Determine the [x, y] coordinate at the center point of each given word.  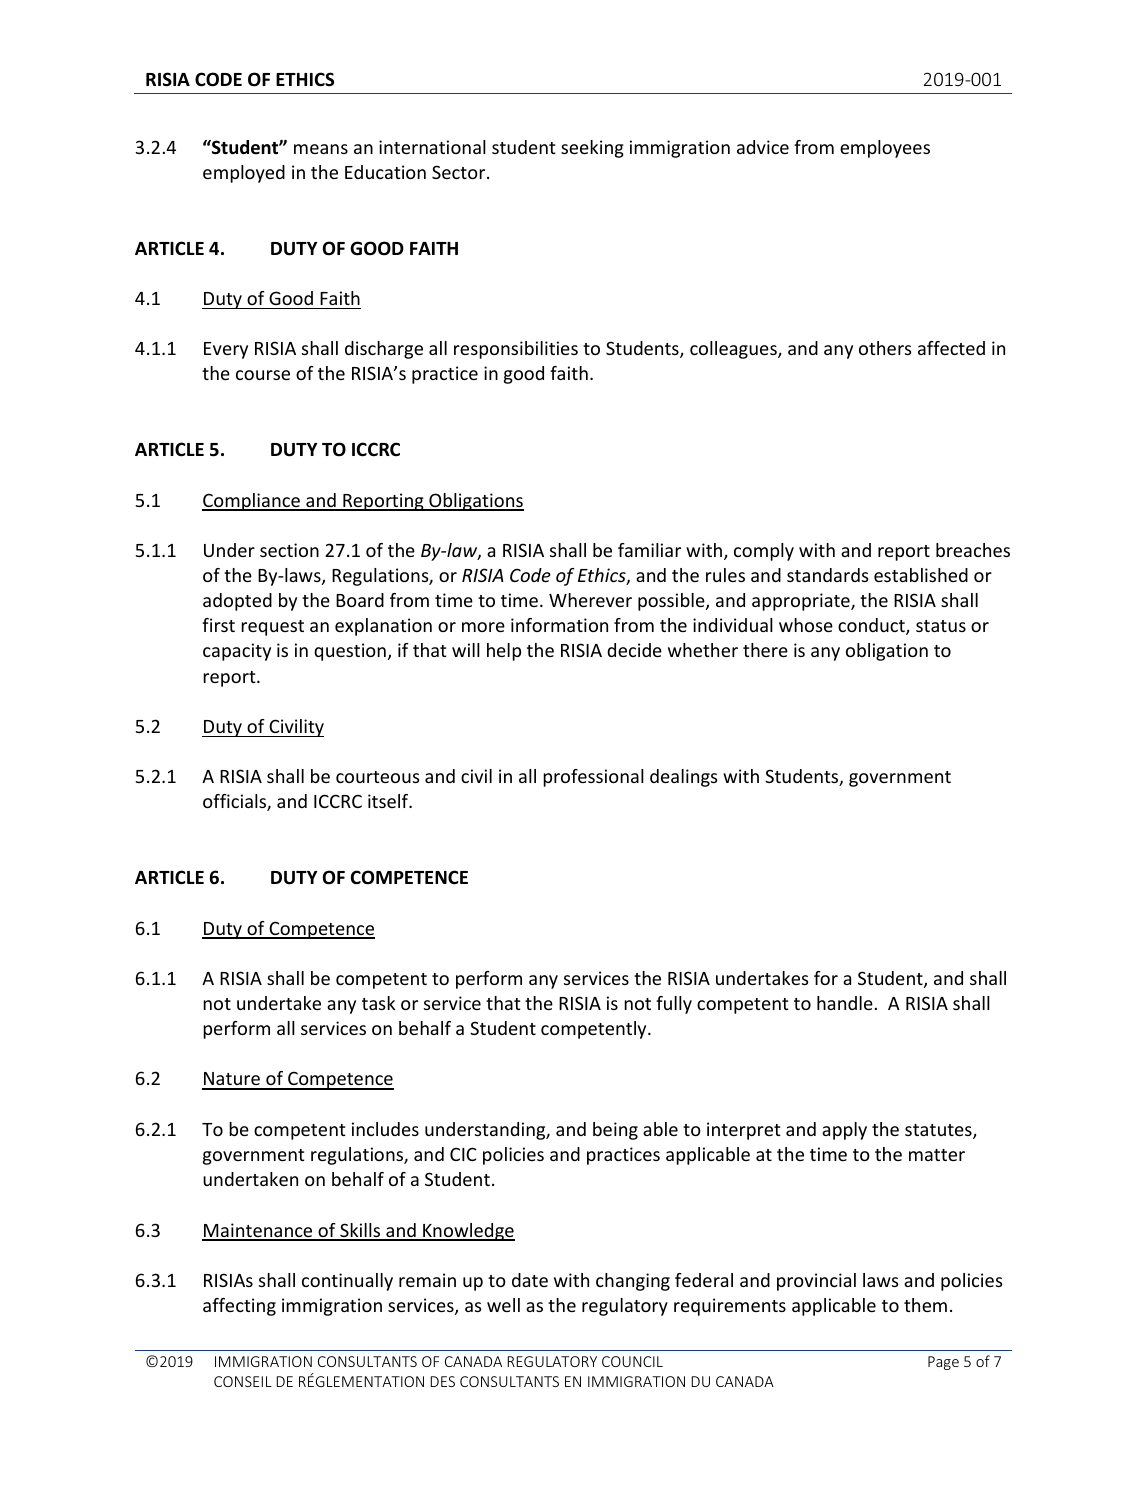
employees [885, 149]
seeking [592, 149]
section [289, 550]
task [378, 1003]
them [925, 1305]
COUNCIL [632, 1361]
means [321, 149]
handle [845, 1003]
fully [674, 1005]
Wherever [590, 600]
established [921, 575]
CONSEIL [243, 1381]
